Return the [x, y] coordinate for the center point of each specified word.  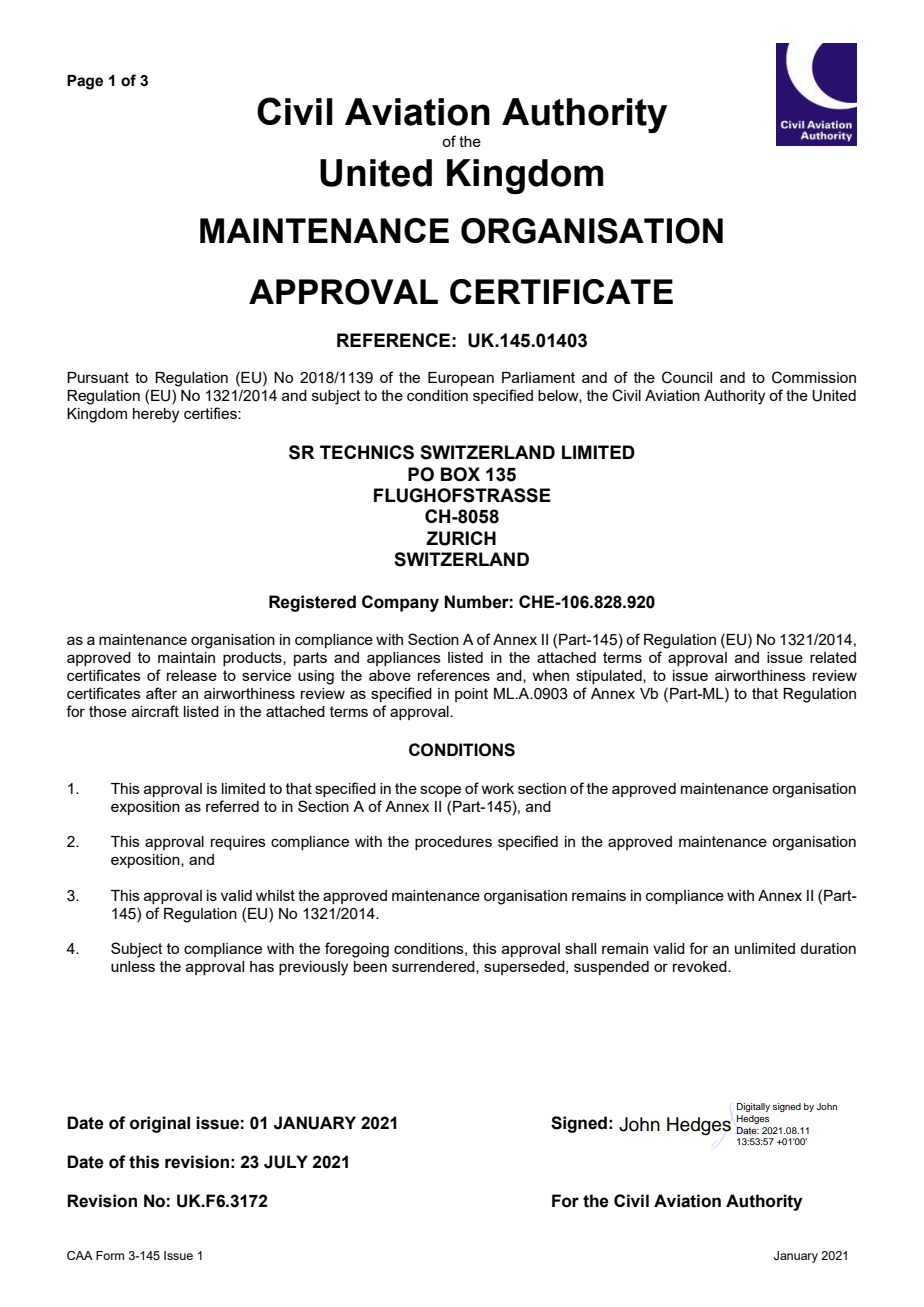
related [833, 657]
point [471, 695]
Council [687, 377]
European [461, 379]
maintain [186, 657]
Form [110, 1255]
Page [85, 82]
